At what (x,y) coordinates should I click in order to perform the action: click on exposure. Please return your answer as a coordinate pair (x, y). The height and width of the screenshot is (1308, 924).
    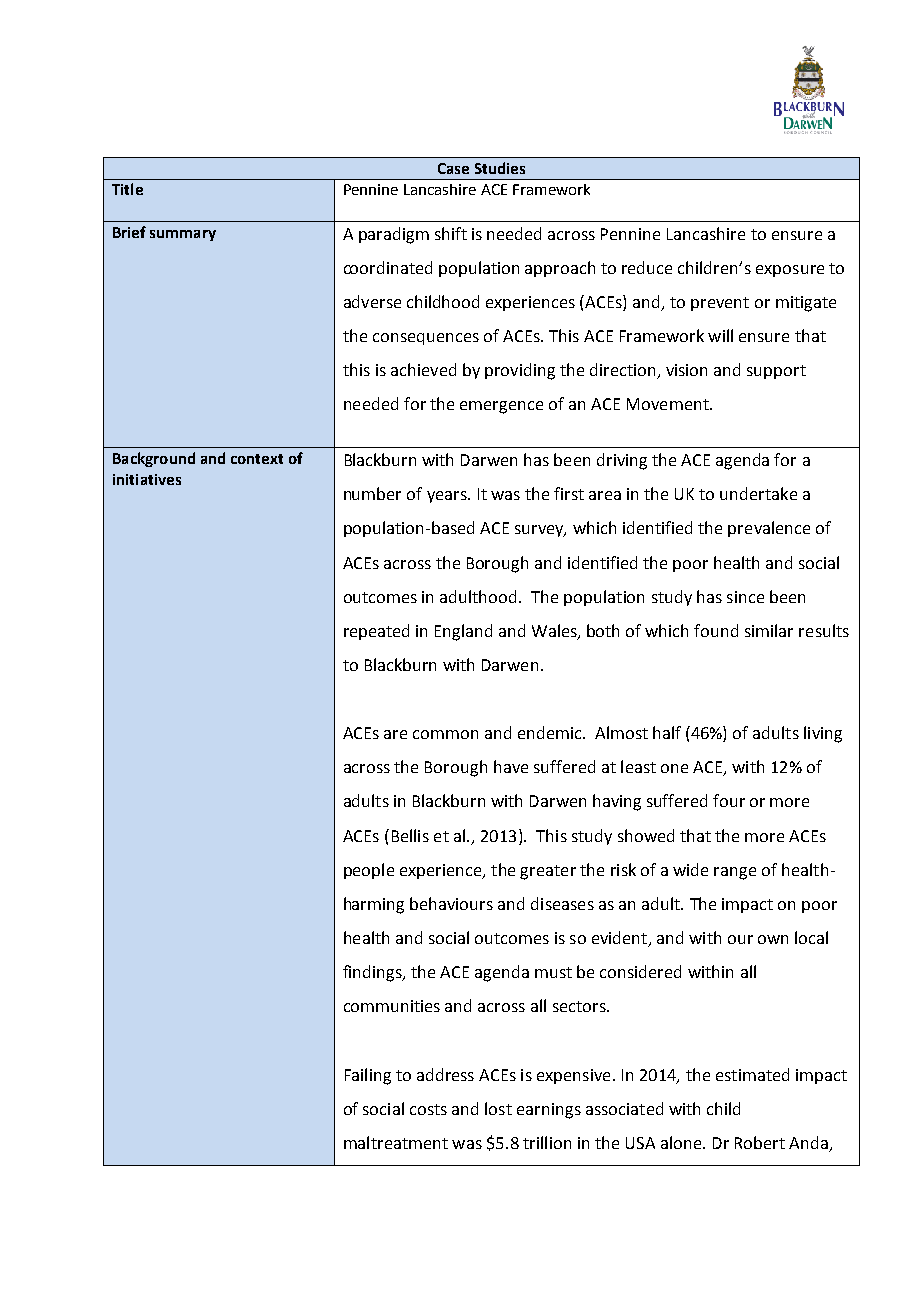
    Looking at the image, I should click on (790, 271).
